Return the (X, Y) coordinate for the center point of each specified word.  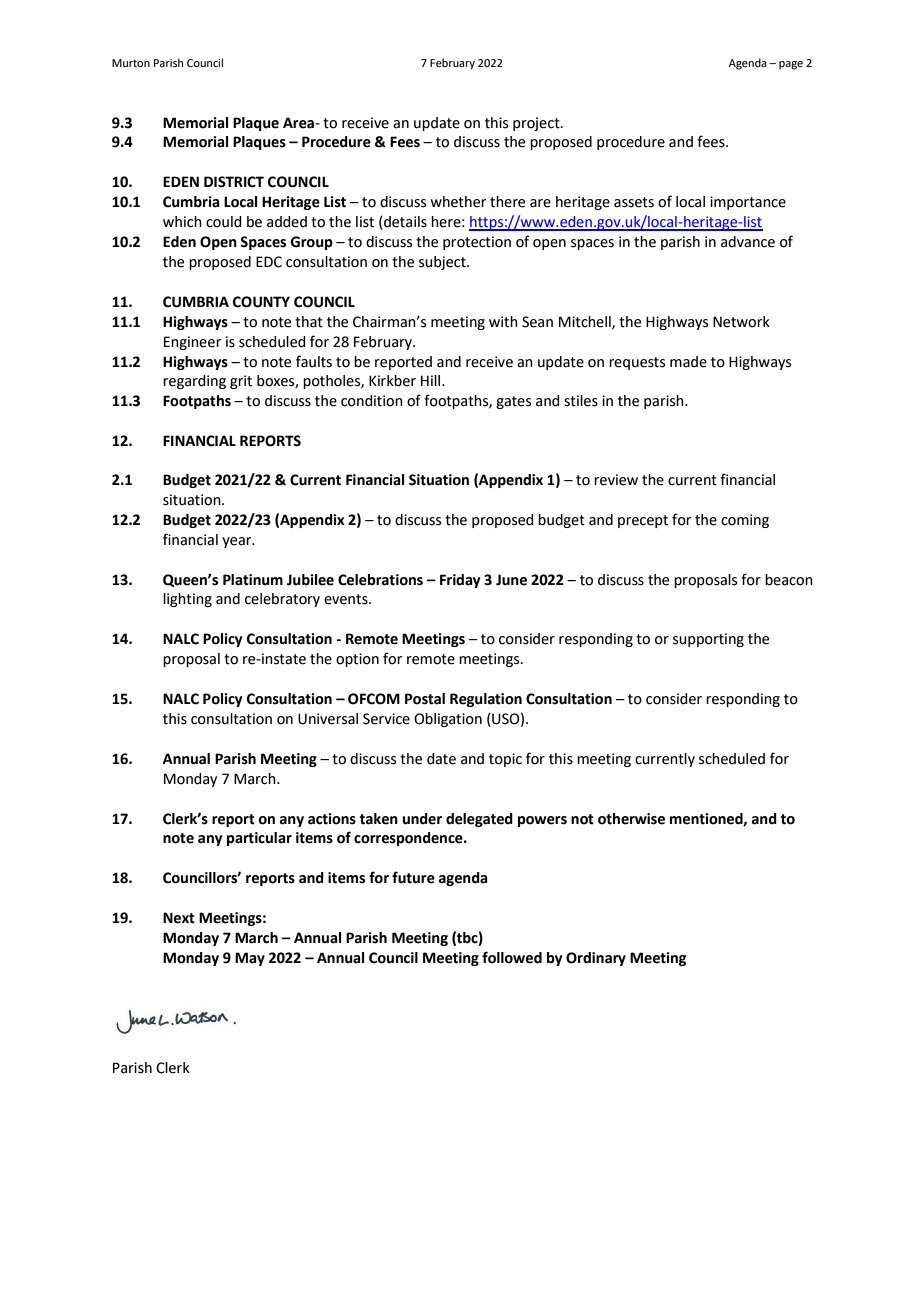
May (250, 959)
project (537, 124)
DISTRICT (234, 182)
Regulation (486, 700)
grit (241, 382)
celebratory (282, 600)
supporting (708, 640)
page (791, 65)
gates (513, 402)
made (688, 362)
